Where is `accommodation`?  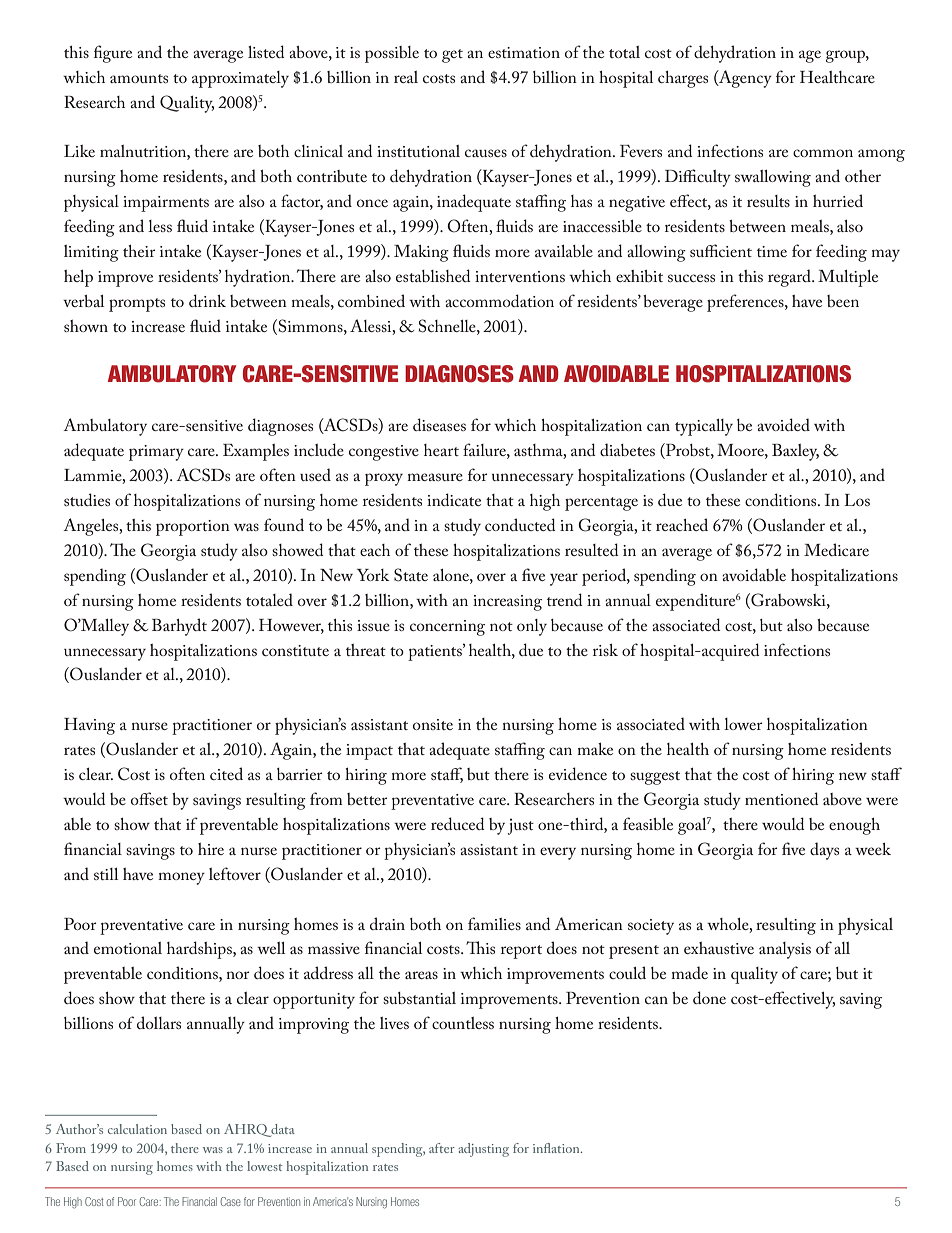
accommodation is located at coordinates (499, 300).
